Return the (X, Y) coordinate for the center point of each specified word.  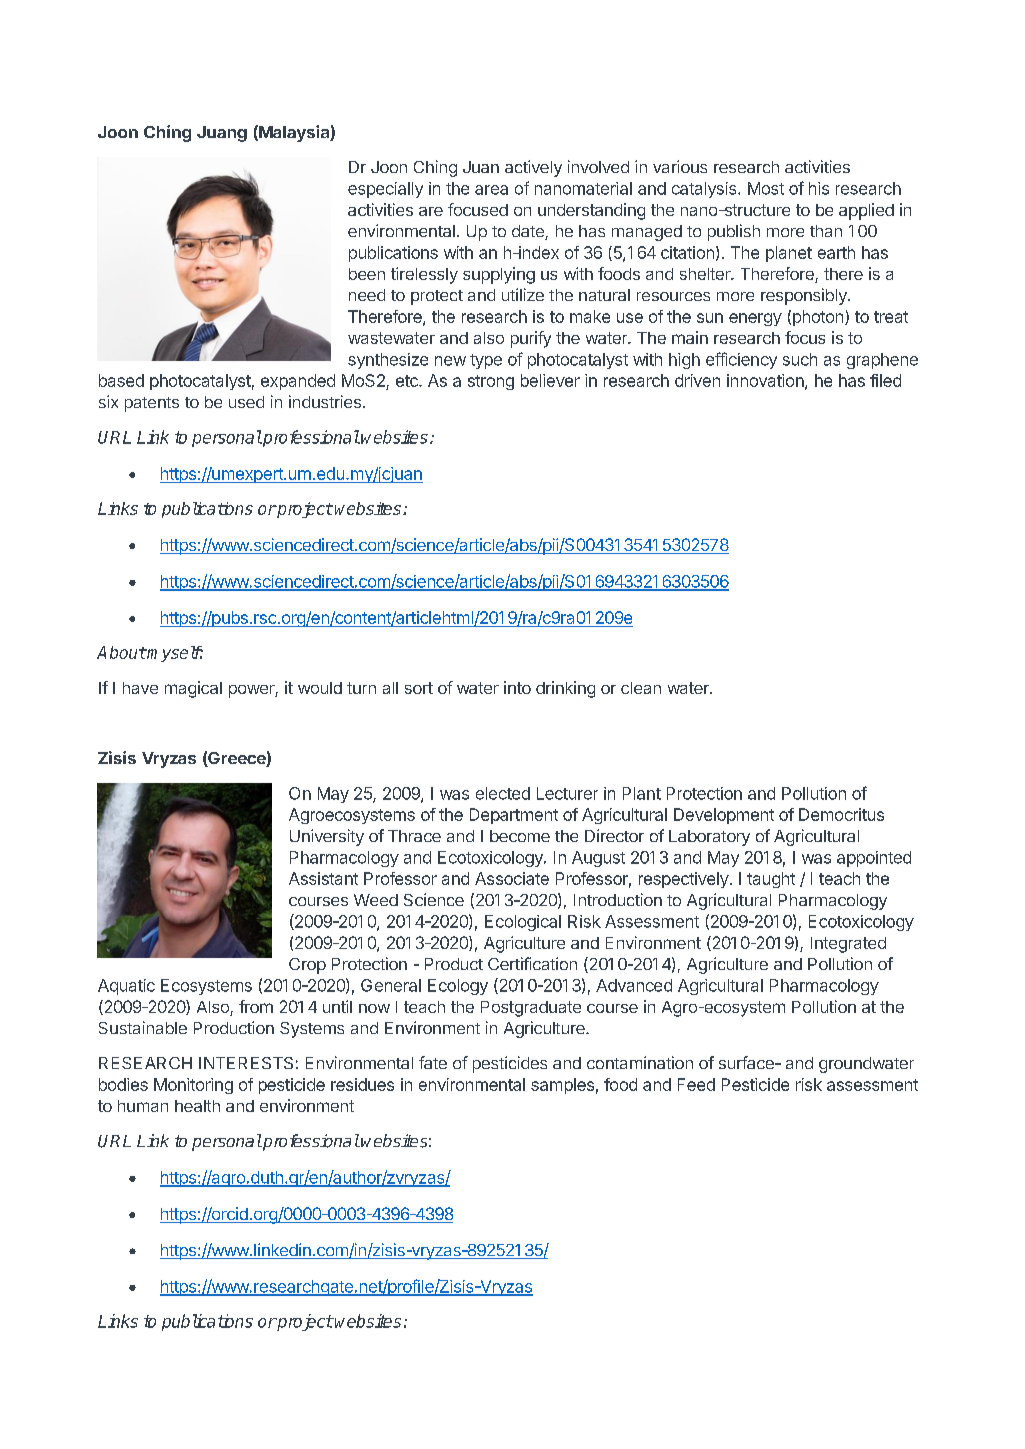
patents (152, 404)
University (327, 837)
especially (385, 190)
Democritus (841, 814)
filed (885, 380)
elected (503, 793)
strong (491, 382)
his (819, 188)
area (491, 190)
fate (433, 1062)
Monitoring (193, 1086)
